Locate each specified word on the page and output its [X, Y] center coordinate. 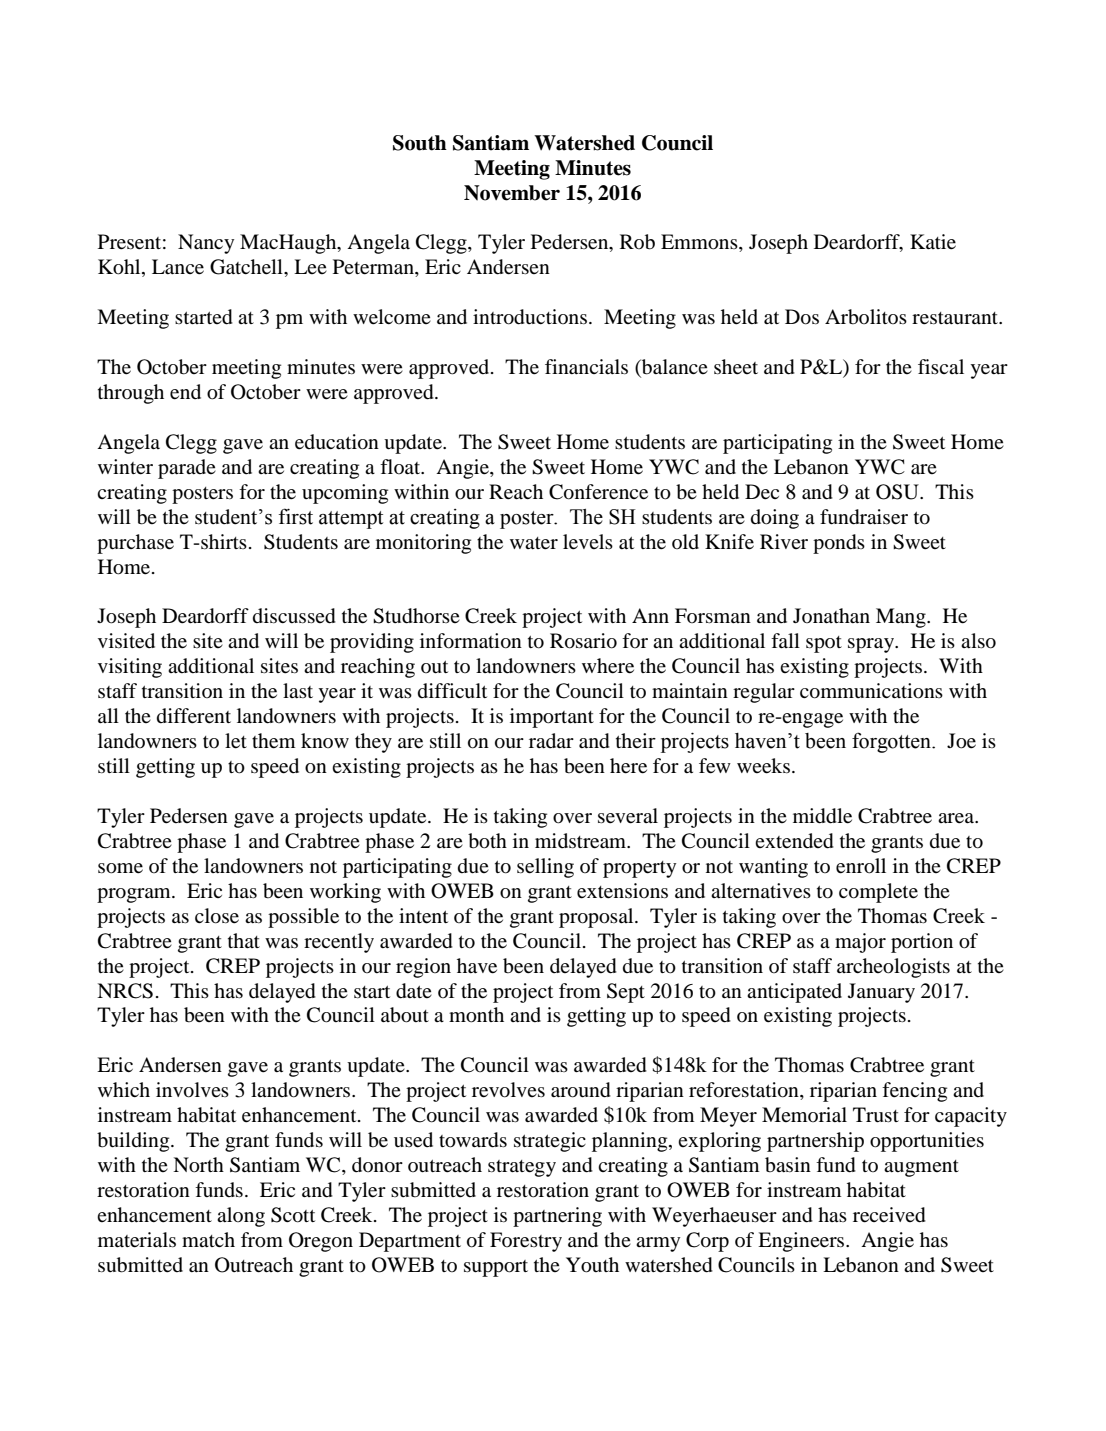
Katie [933, 242]
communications [871, 691]
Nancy [206, 244]
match [208, 1239]
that [244, 940]
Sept [626, 993]
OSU [898, 492]
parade [187, 469]
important [552, 718]
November [512, 193]
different [194, 716]
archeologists [893, 968]
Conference [598, 492]
